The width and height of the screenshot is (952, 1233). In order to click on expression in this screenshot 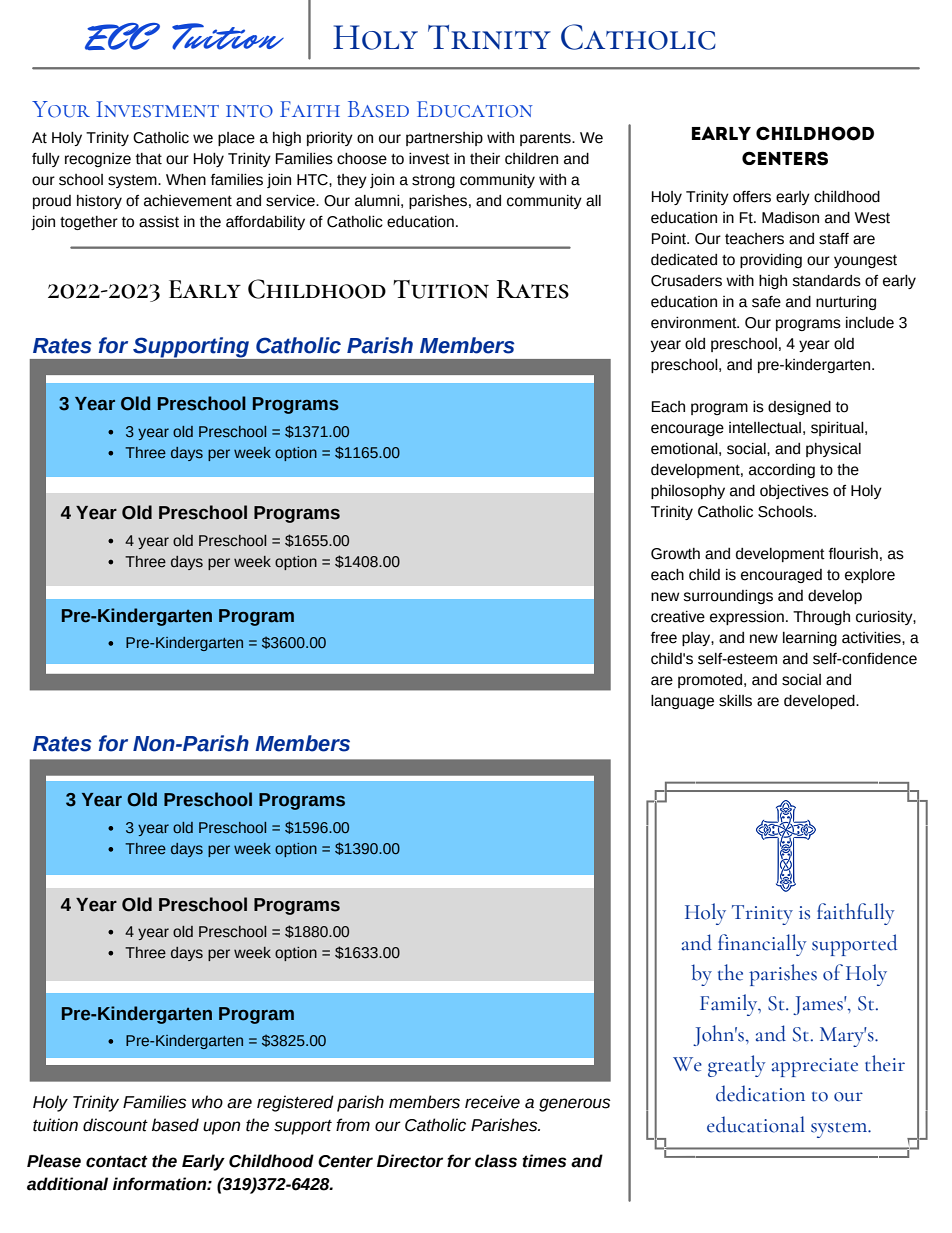, I will do `click(747, 618)`.
